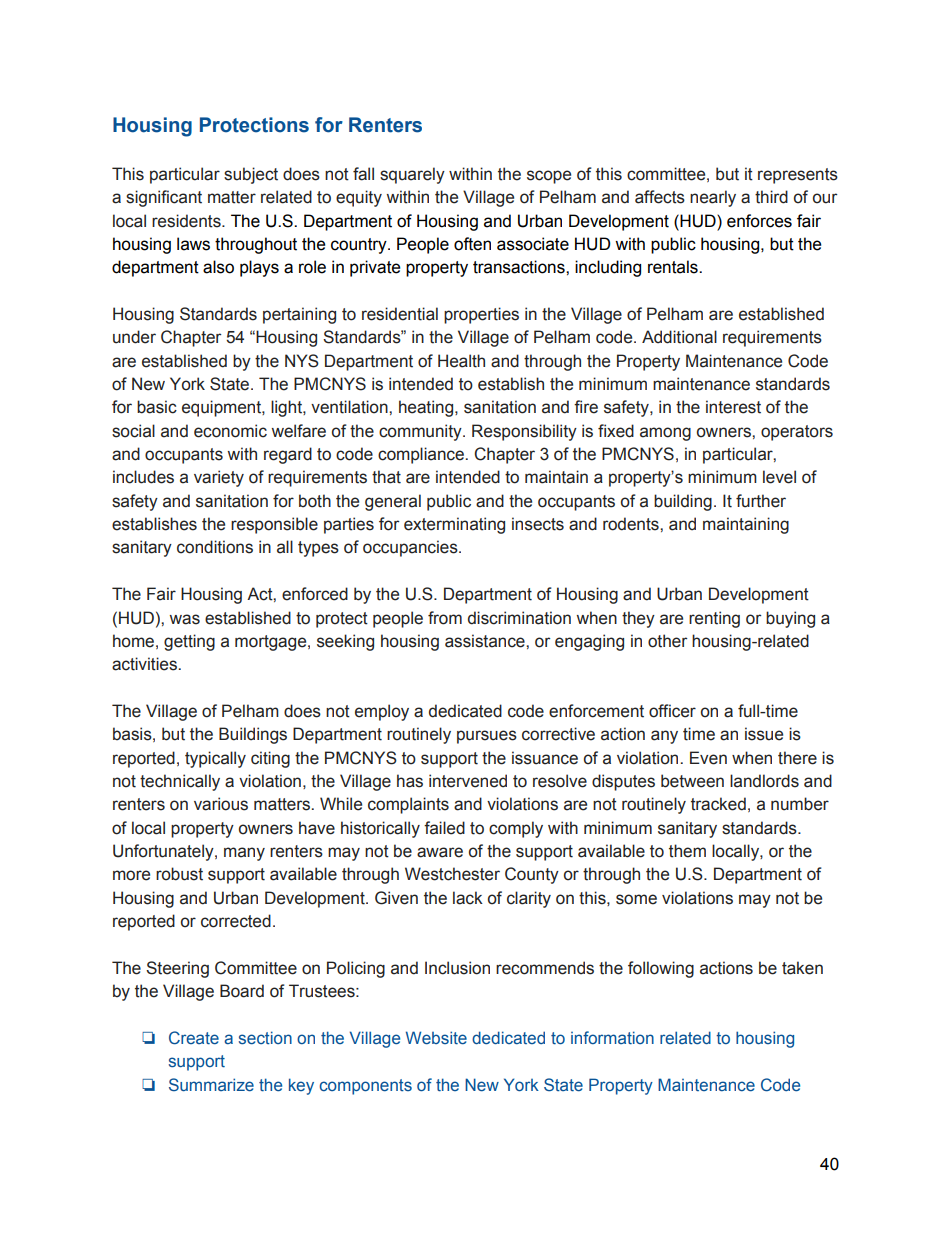 This screenshot has height=1233, width=952. What do you see at coordinates (713, 198) in the screenshot?
I see `nearly` at bounding box center [713, 198].
